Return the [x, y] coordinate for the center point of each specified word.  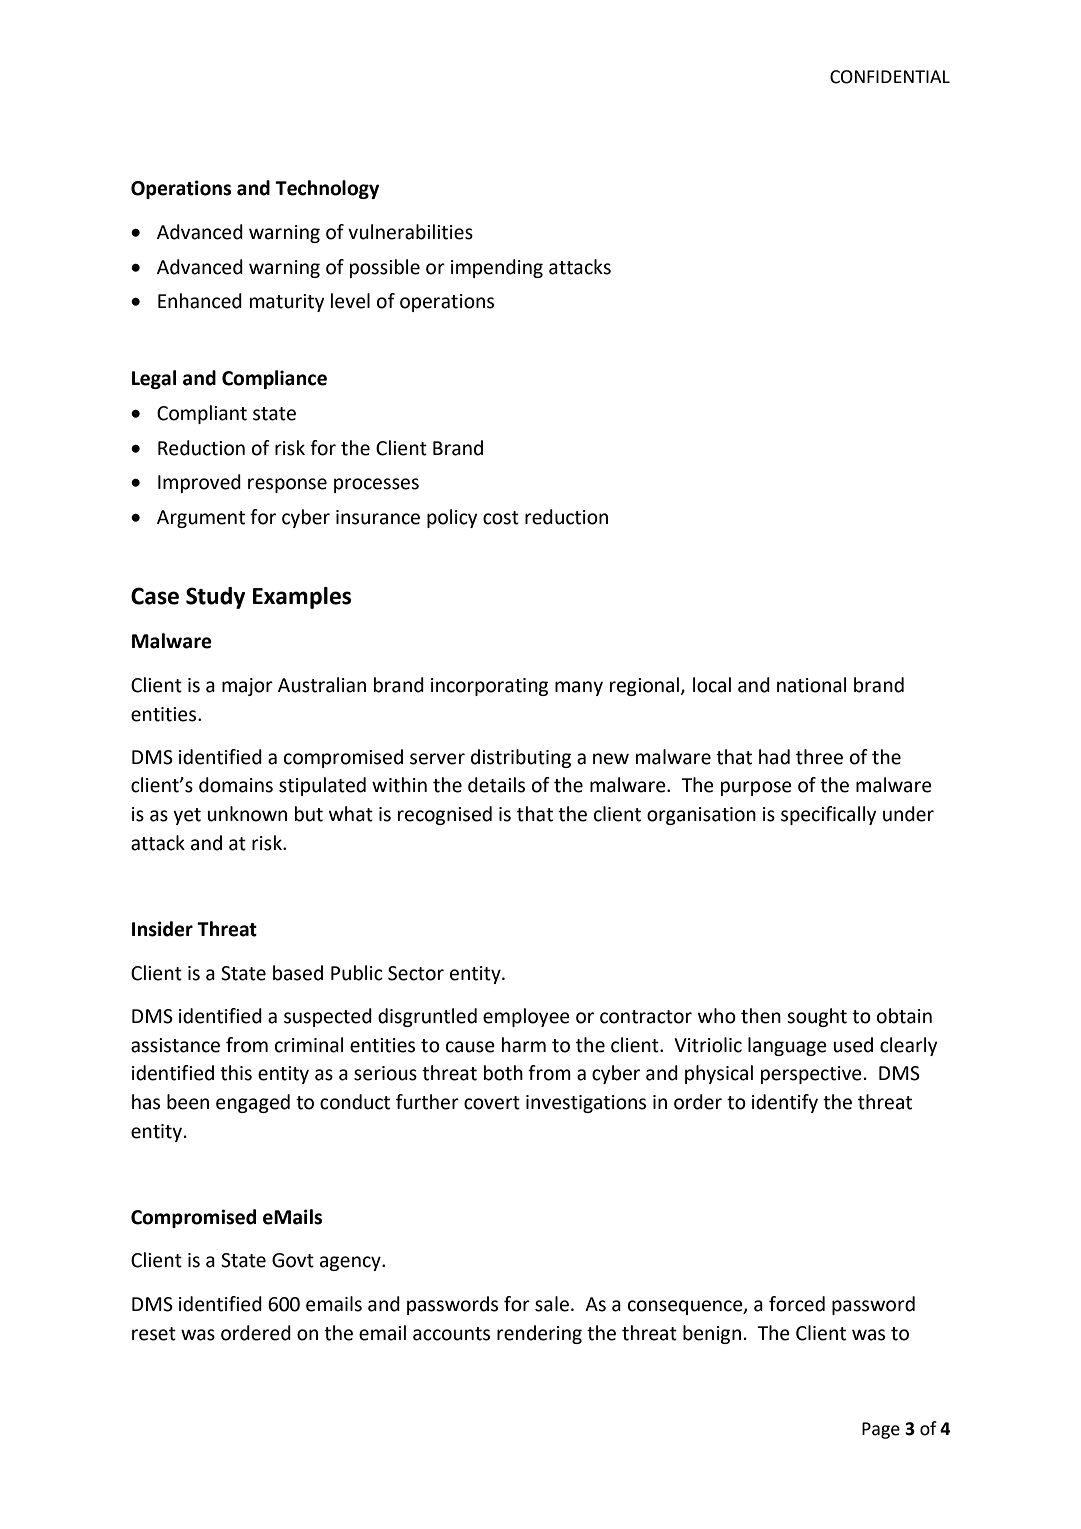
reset [154, 1334]
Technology [327, 189]
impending [497, 268]
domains [236, 785]
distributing [521, 758]
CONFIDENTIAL [890, 77]
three [819, 757]
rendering [539, 1334]
